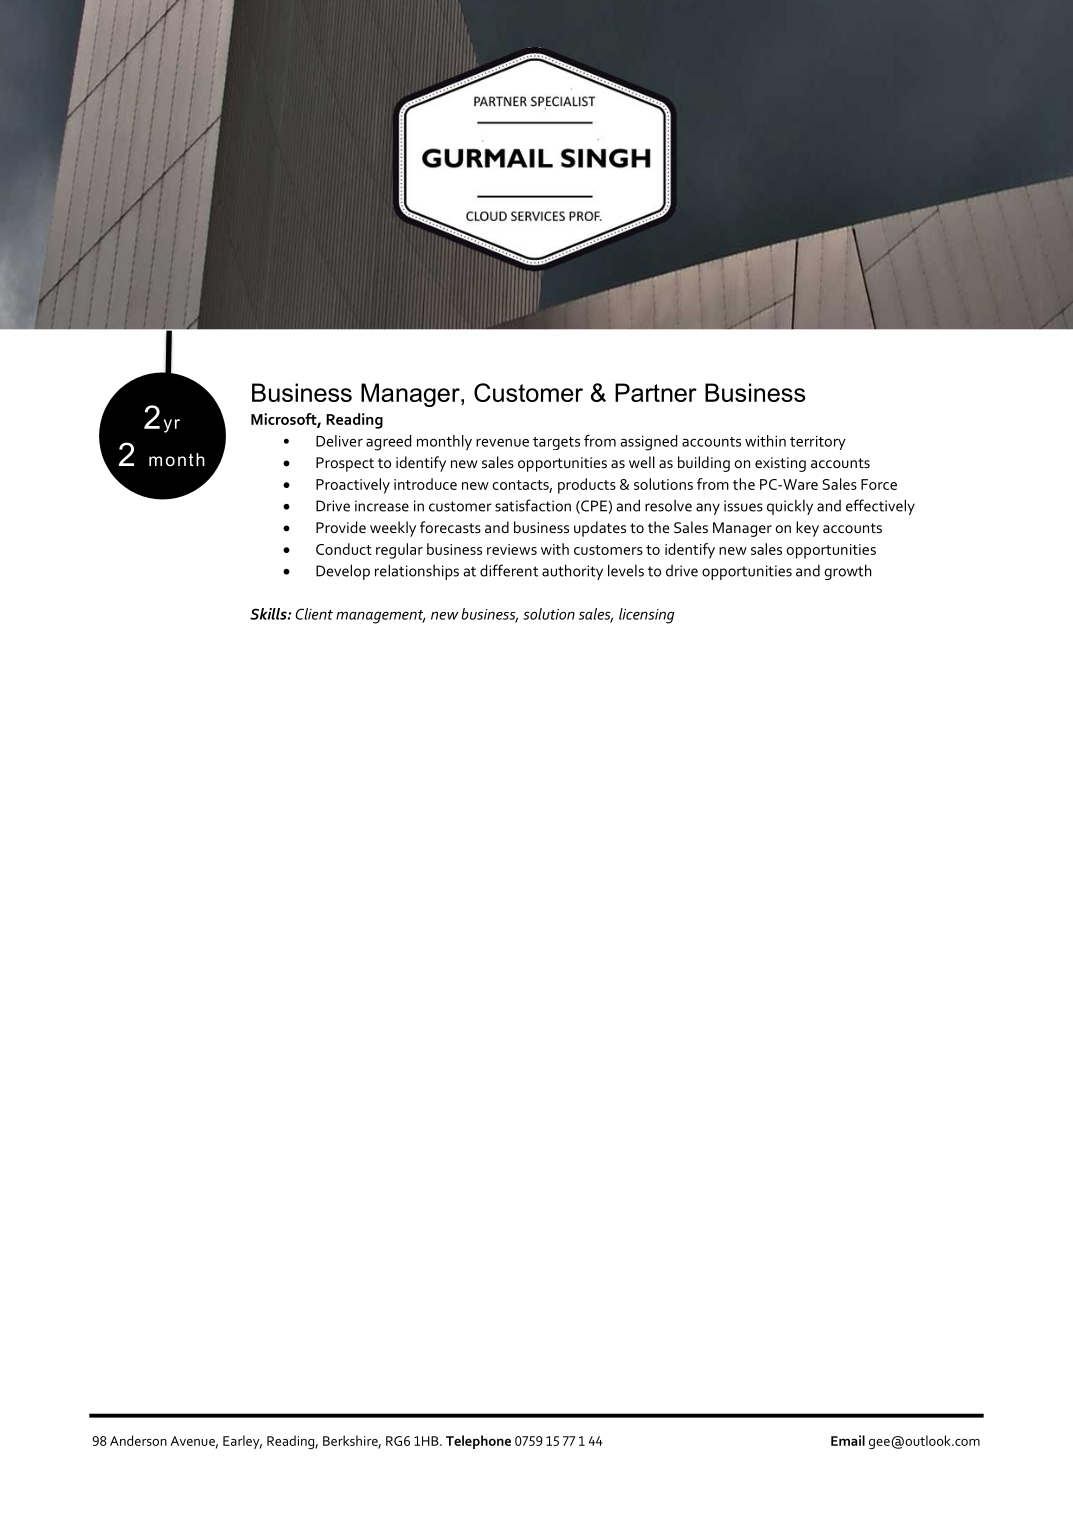 Image resolution: width=1073 pixels, height=1518 pixels. What do you see at coordinates (478, 1442) in the screenshot?
I see `Telephone` at bounding box center [478, 1442].
